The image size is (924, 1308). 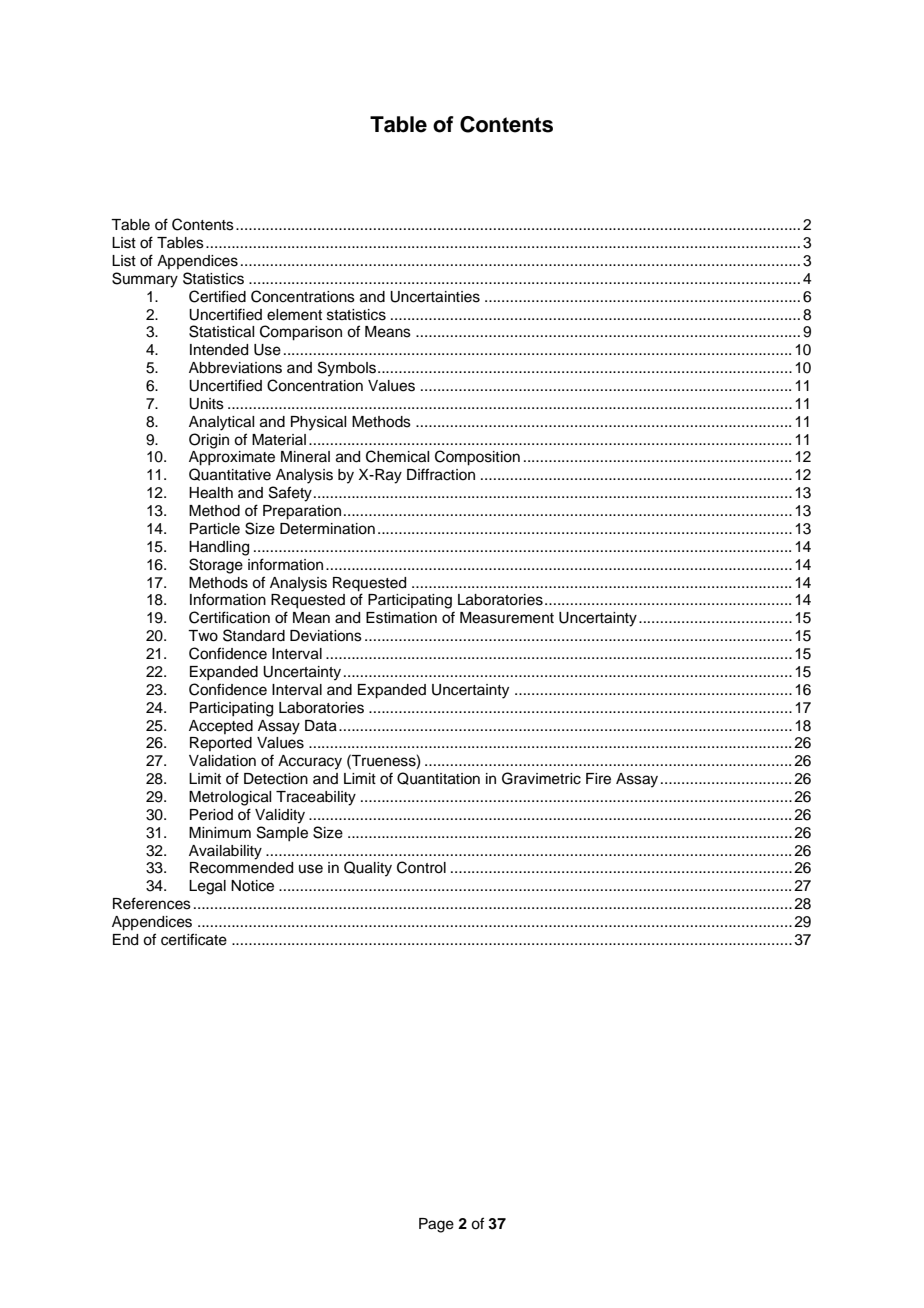 What do you see at coordinates (221, 331) in the page?
I see `Statistical` at bounding box center [221, 331].
